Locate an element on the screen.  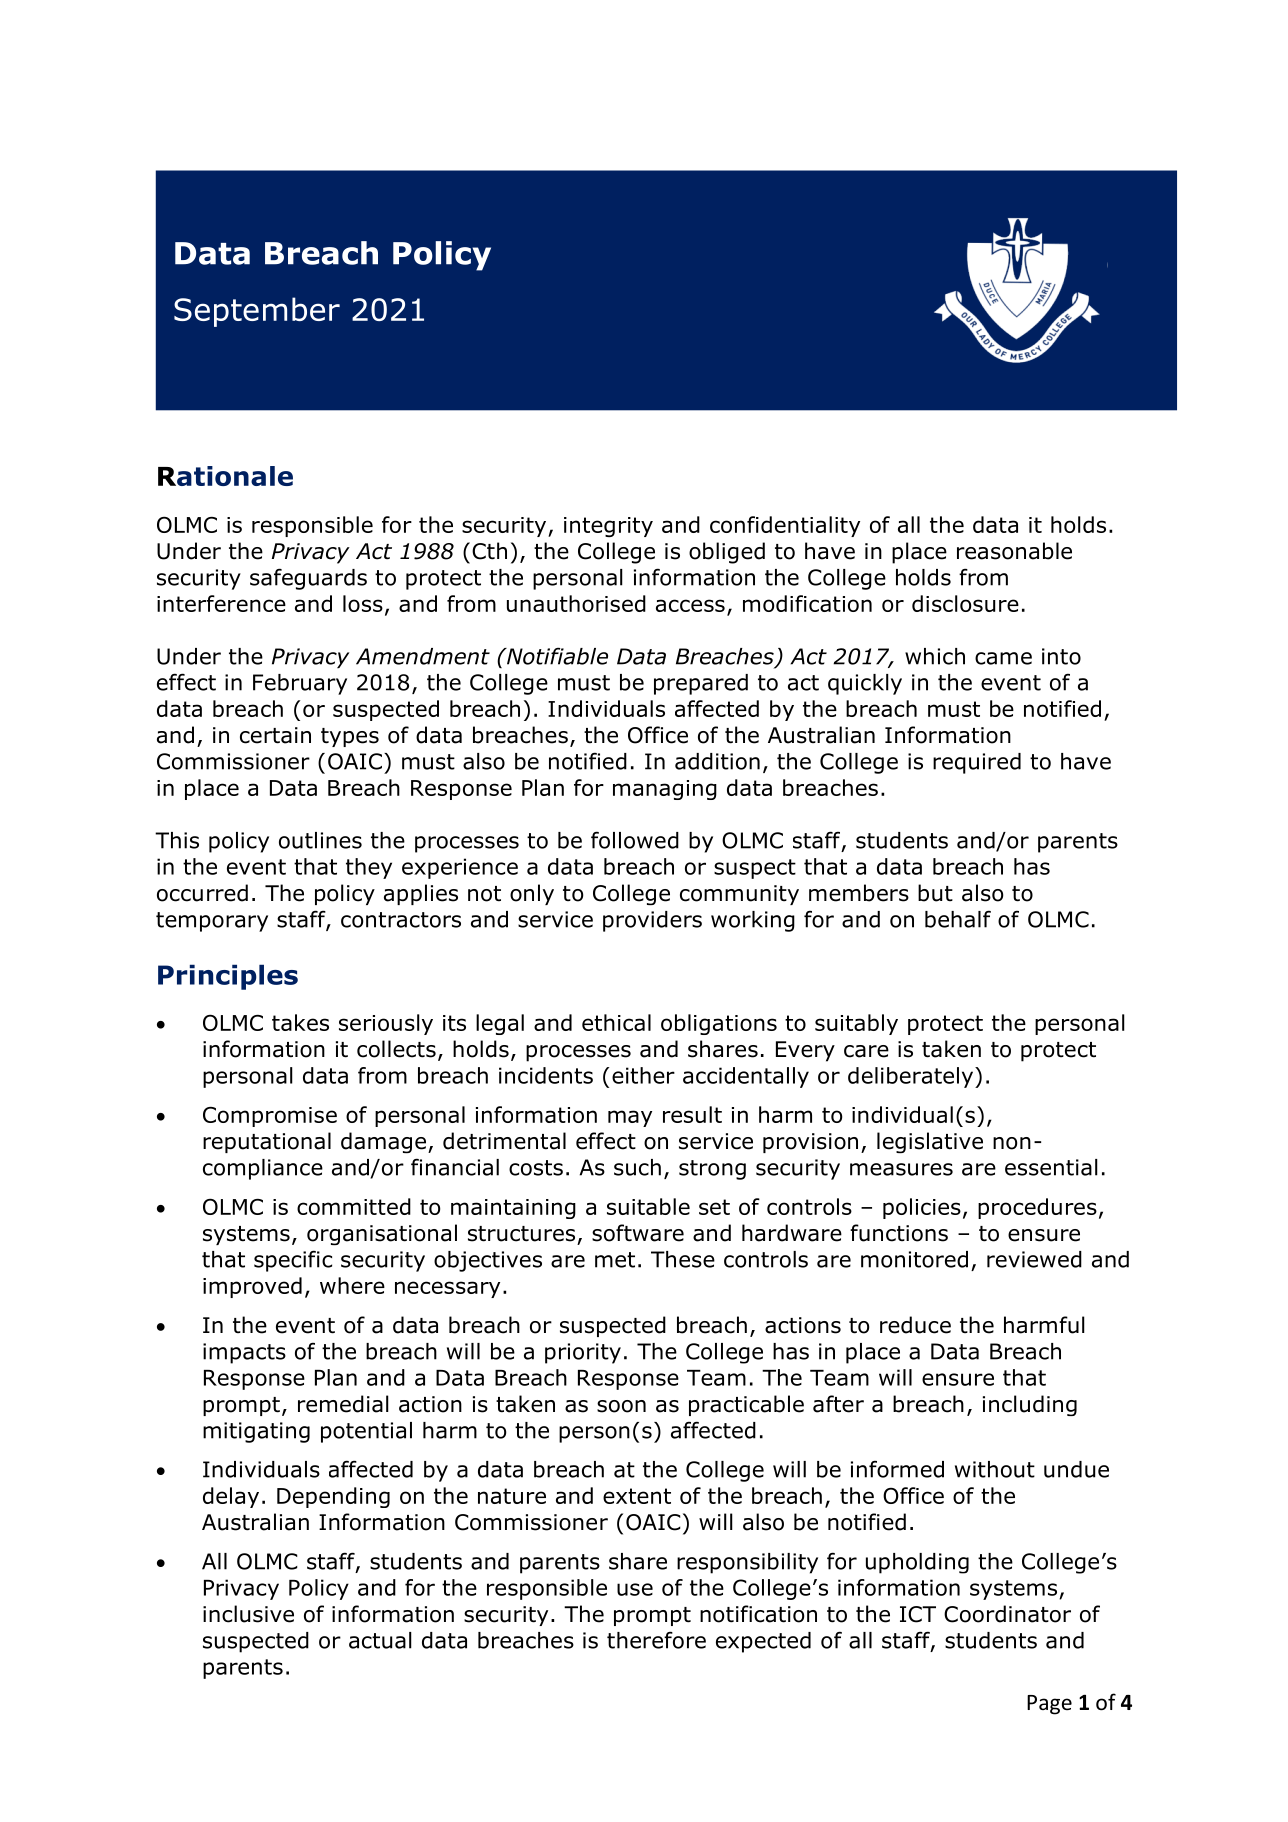
followed is located at coordinates (635, 840).
